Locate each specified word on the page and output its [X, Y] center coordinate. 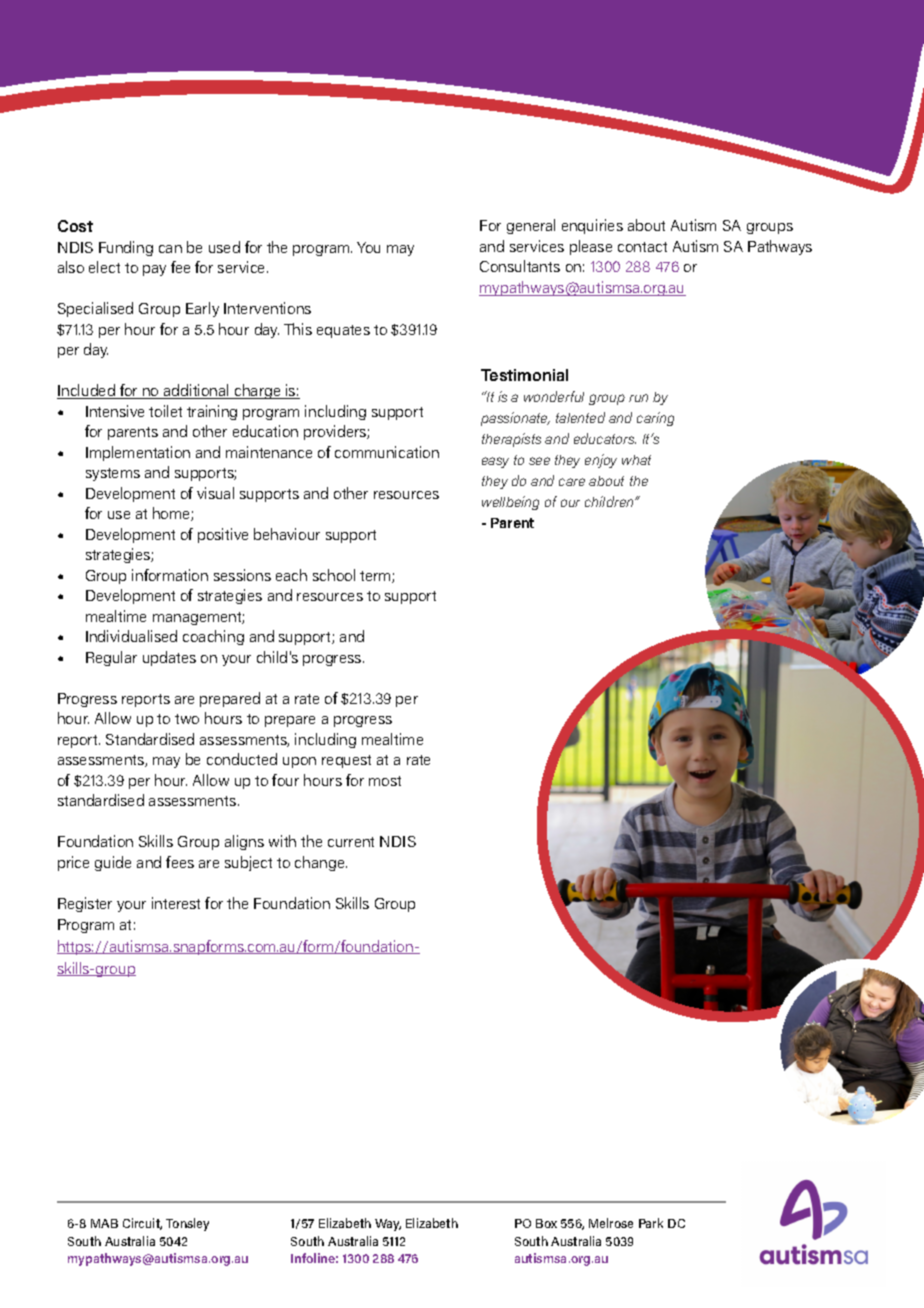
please [591, 247]
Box [546, 1223]
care [572, 482]
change [321, 863]
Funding [126, 248]
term [376, 577]
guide [113, 863]
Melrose [611, 1223]
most [385, 781]
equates [343, 331]
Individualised [131, 636]
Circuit [142, 1224]
